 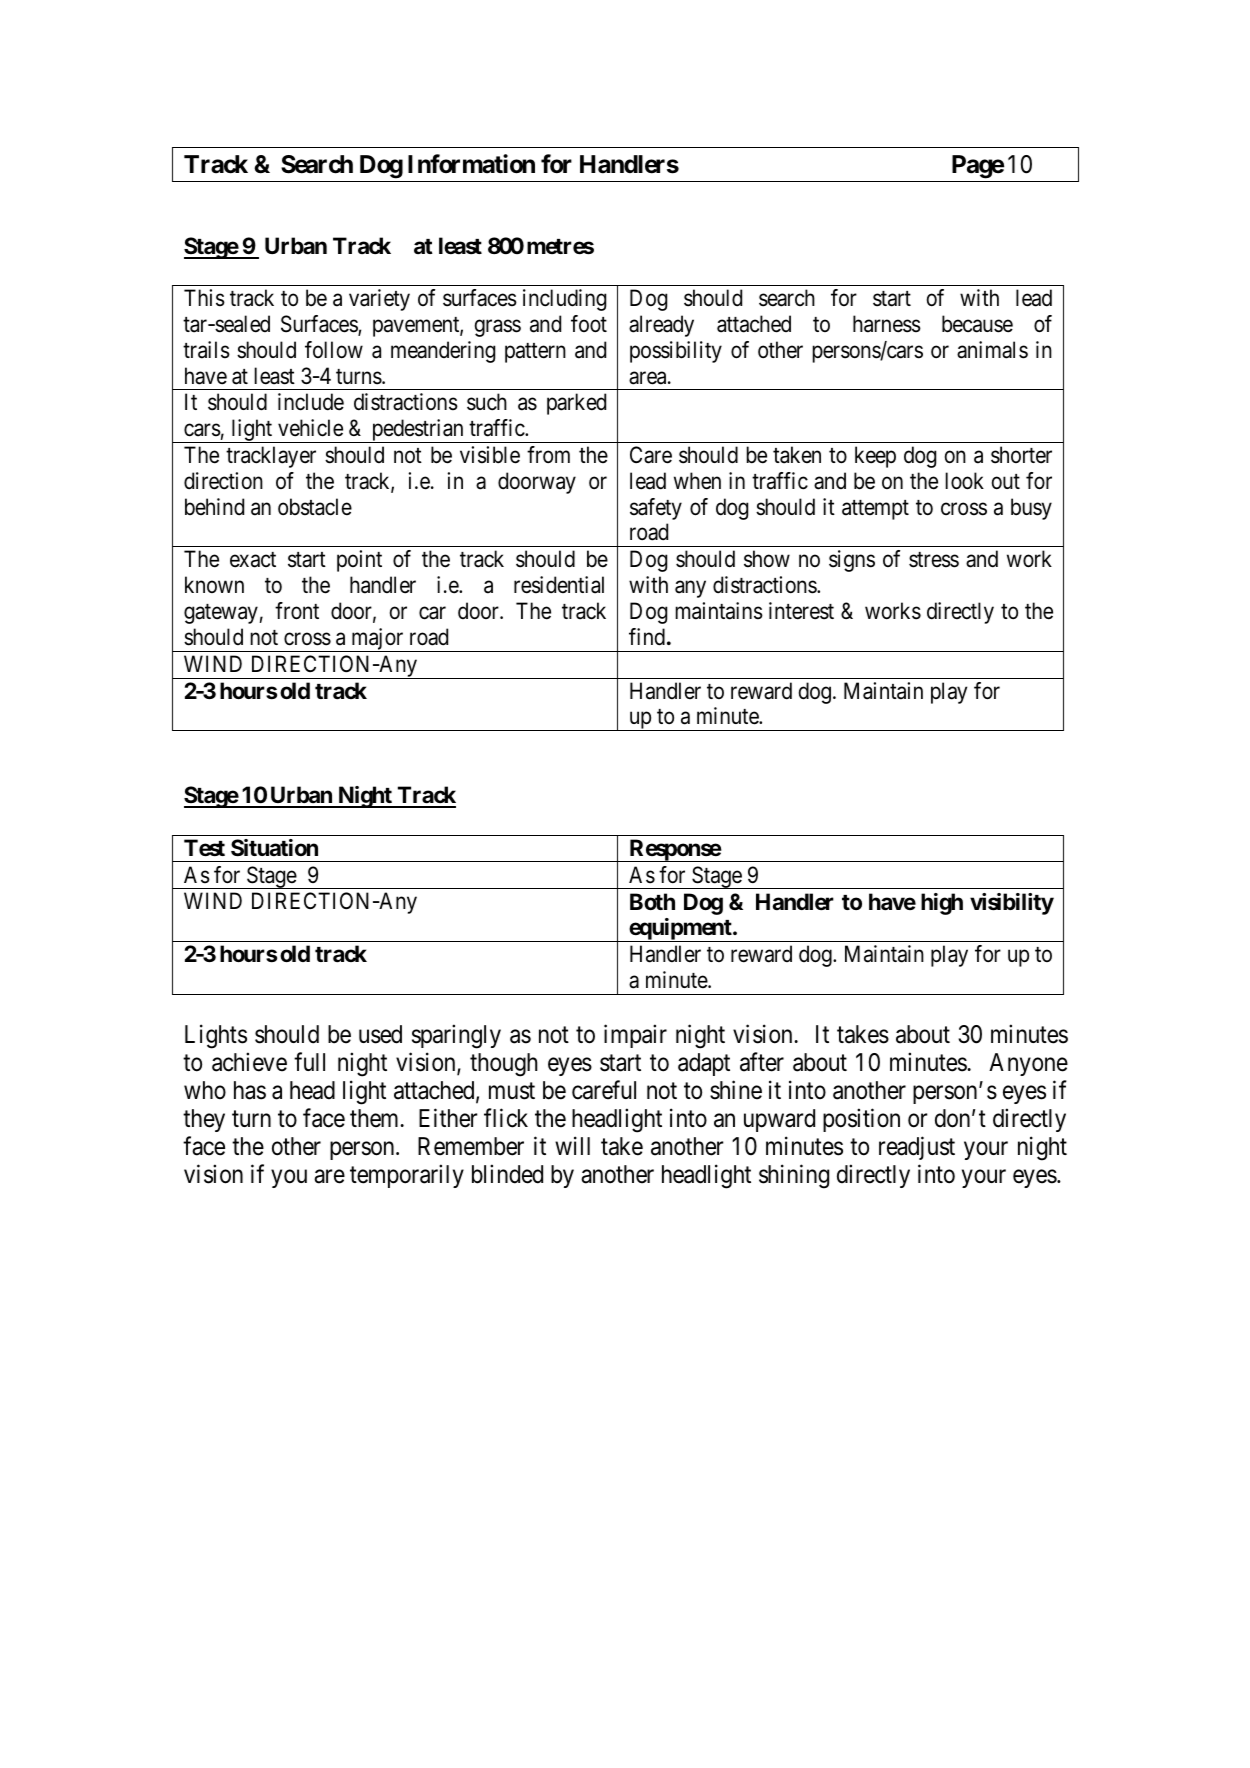 I want to click on Both, so click(x=652, y=901).
